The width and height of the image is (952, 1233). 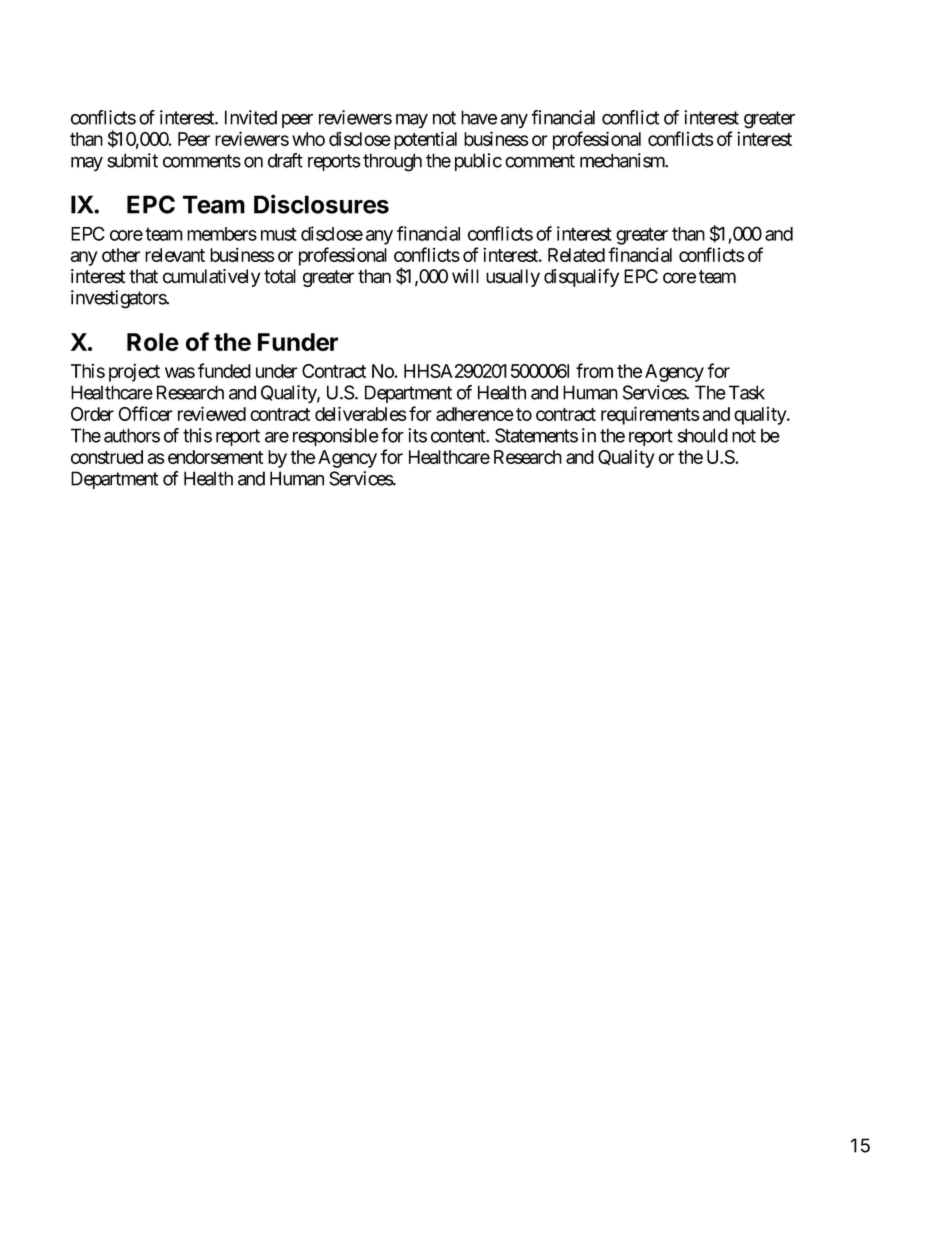 I want to click on have, so click(x=479, y=117).
